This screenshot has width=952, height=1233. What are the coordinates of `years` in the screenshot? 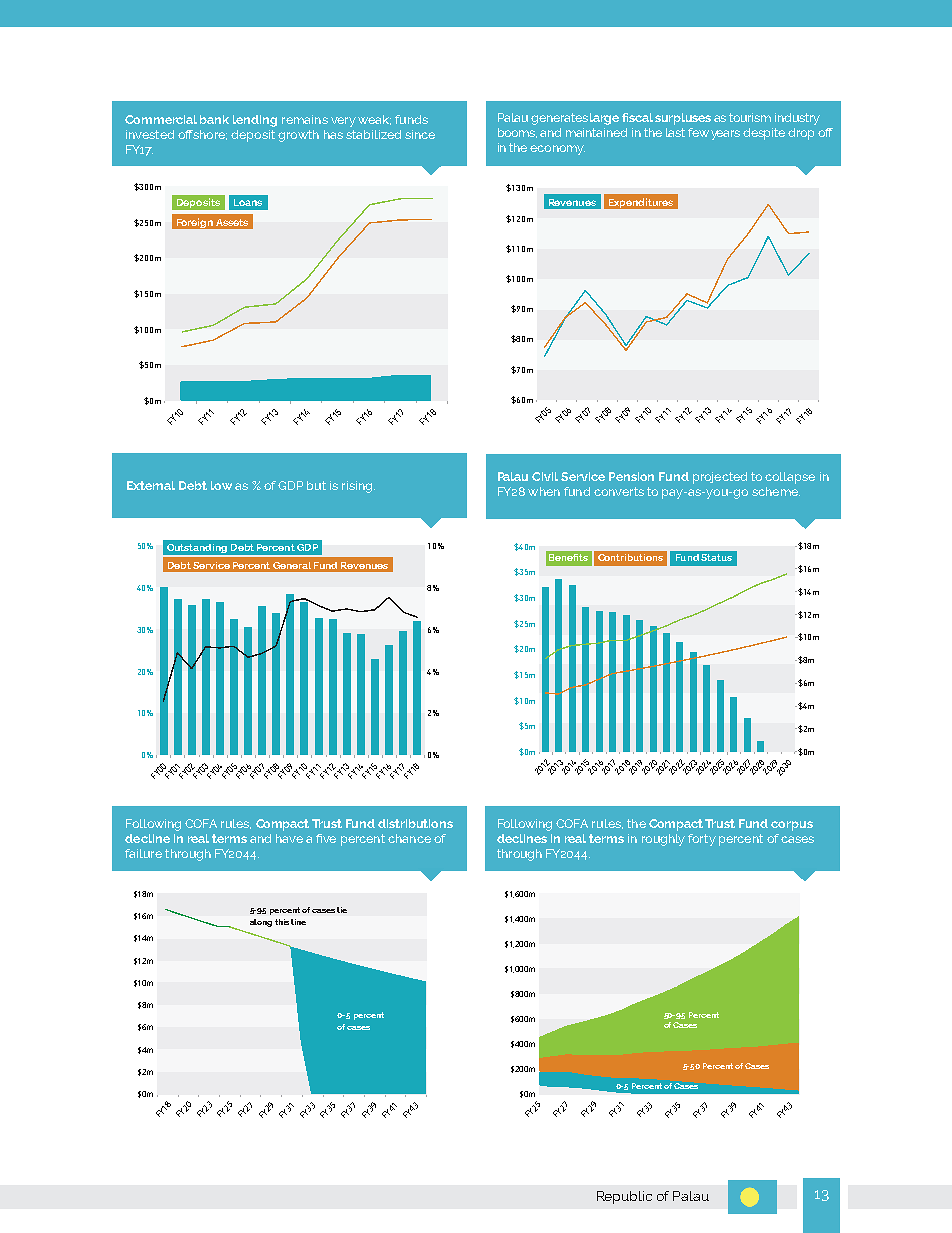 It's located at (725, 135).
